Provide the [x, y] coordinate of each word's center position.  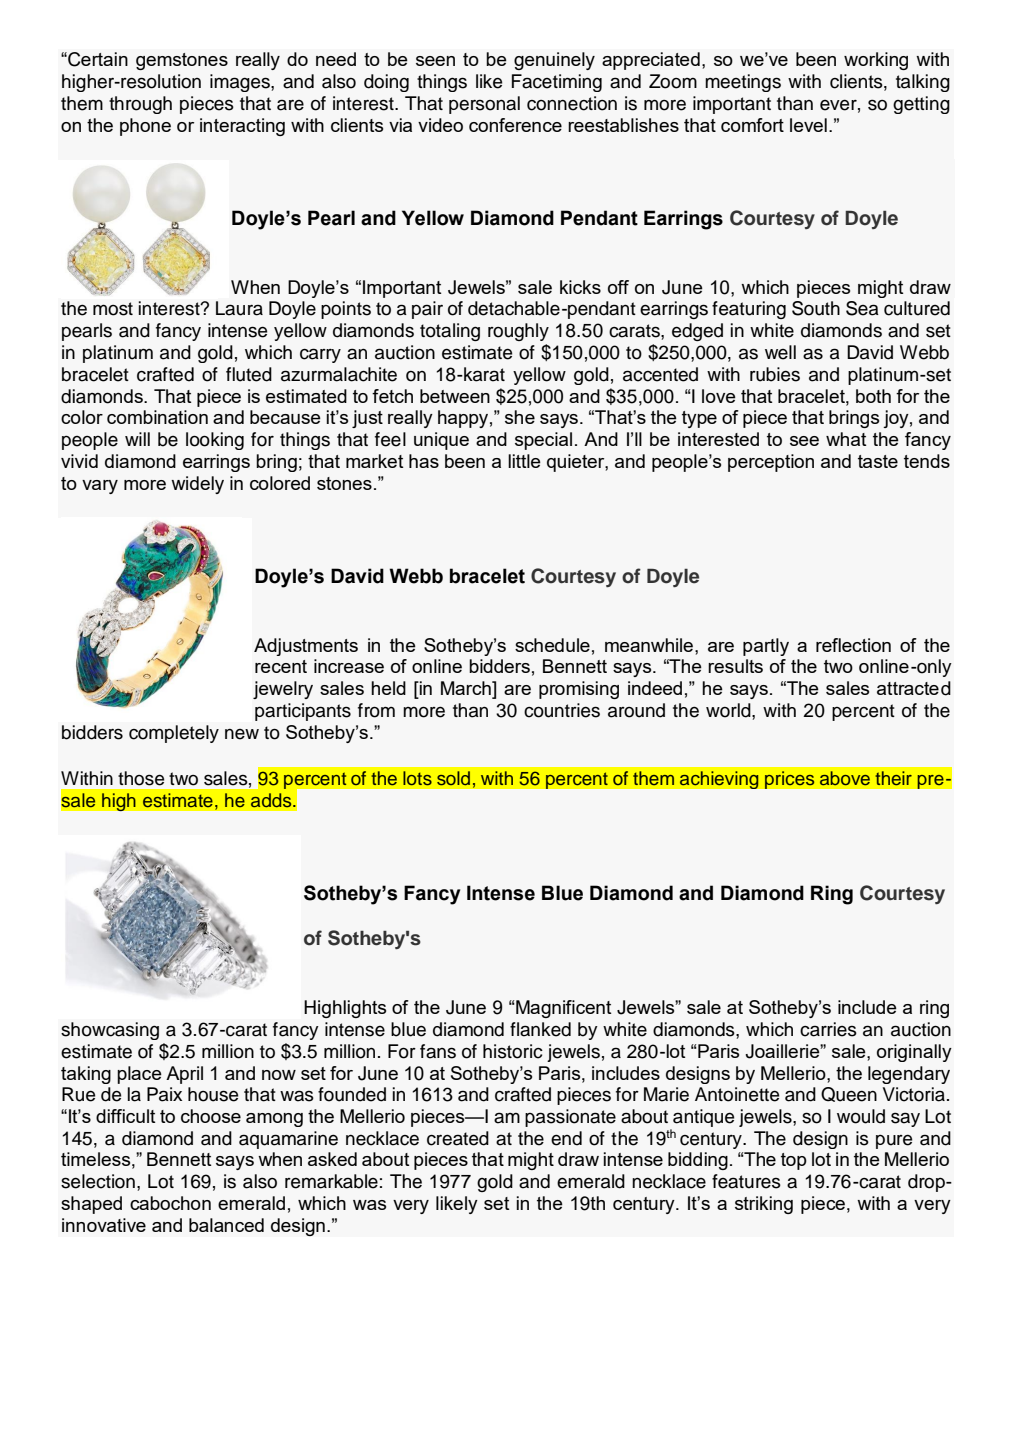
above [845, 778]
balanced [226, 1225]
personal [484, 105]
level [808, 125]
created [458, 1138]
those [141, 778]
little [524, 461]
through [140, 105]
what [846, 439]
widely [197, 485]
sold [453, 778]
